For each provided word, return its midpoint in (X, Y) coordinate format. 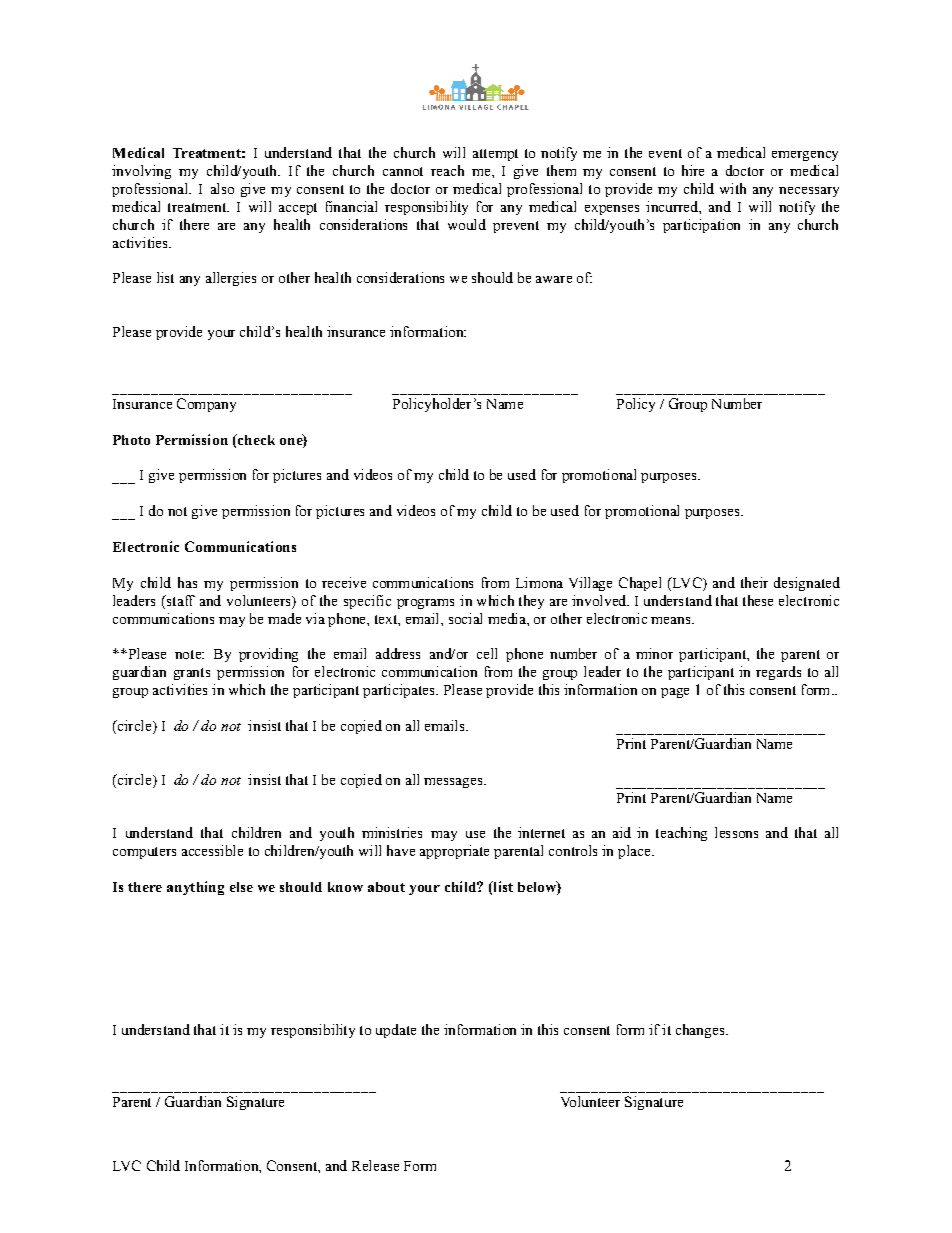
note (189, 654)
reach (447, 170)
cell (487, 653)
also (222, 188)
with (733, 188)
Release (375, 1165)
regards (778, 673)
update (396, 1031)
